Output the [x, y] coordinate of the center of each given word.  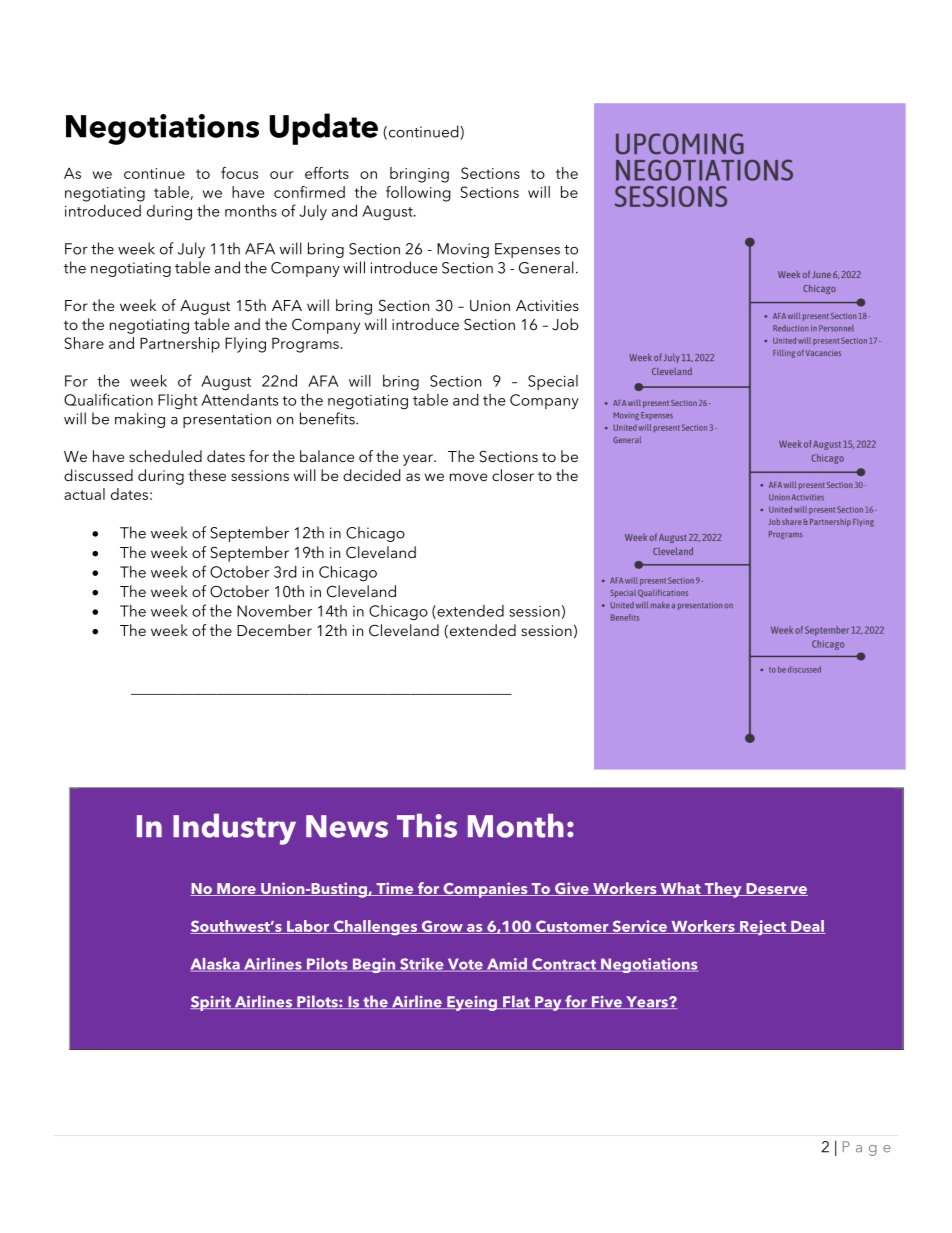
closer [513, 475]
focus [239, 173]
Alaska [216, 965]
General [546, 267]
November [274, 611]
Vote [465, 965]
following [418, 194]
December [274, 630]
